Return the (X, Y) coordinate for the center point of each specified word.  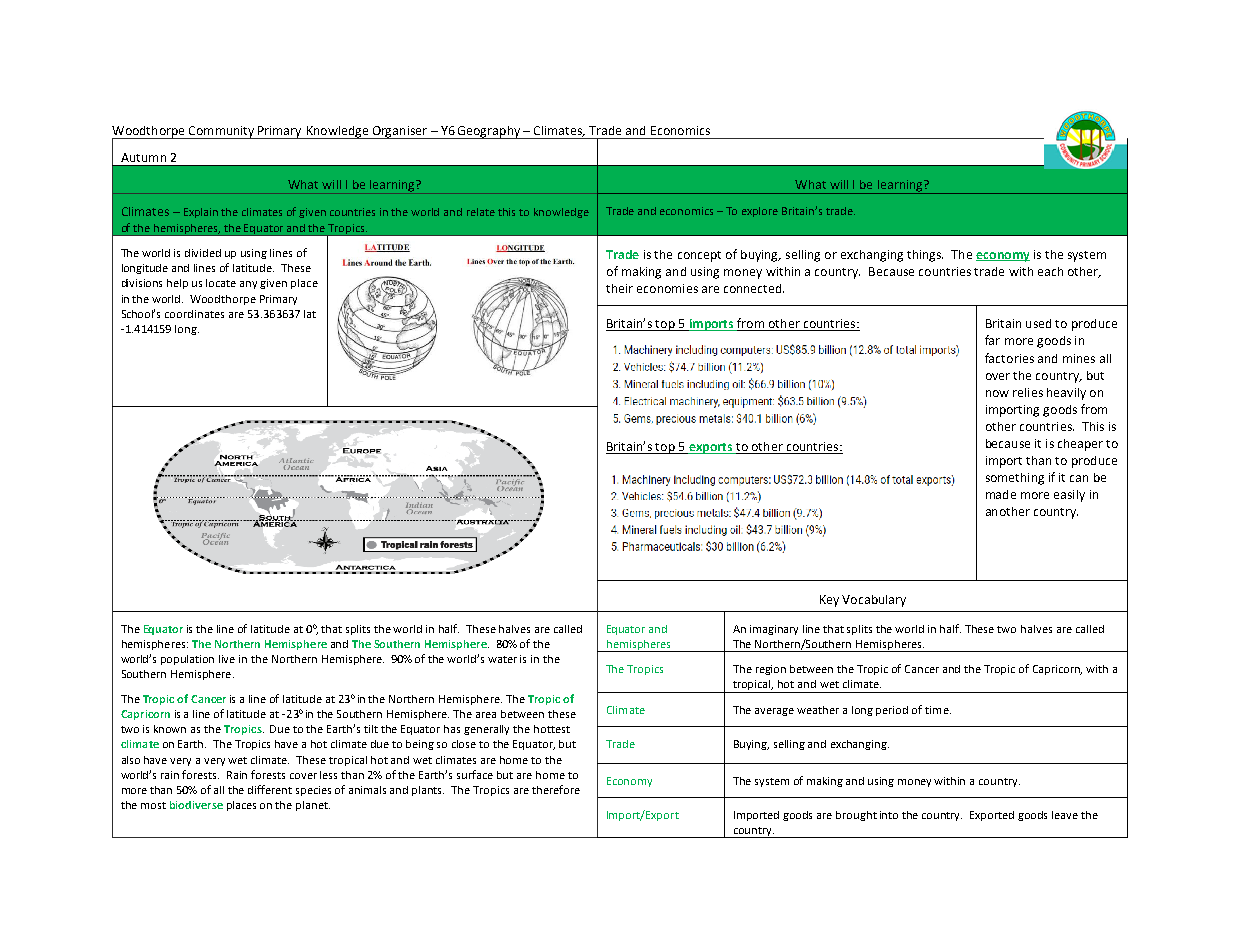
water (502, 659)
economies (667, 288)
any (248, 285)
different (270, 789)
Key (829, 601)
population (187, 660)
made (1001, 494)
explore (760, 212)
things (925, 256)
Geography (489, 132)
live (227, 659)
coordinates (194, 314)
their (619, 288)
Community (222, 132)
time (938, 710)
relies (1028, 392)
